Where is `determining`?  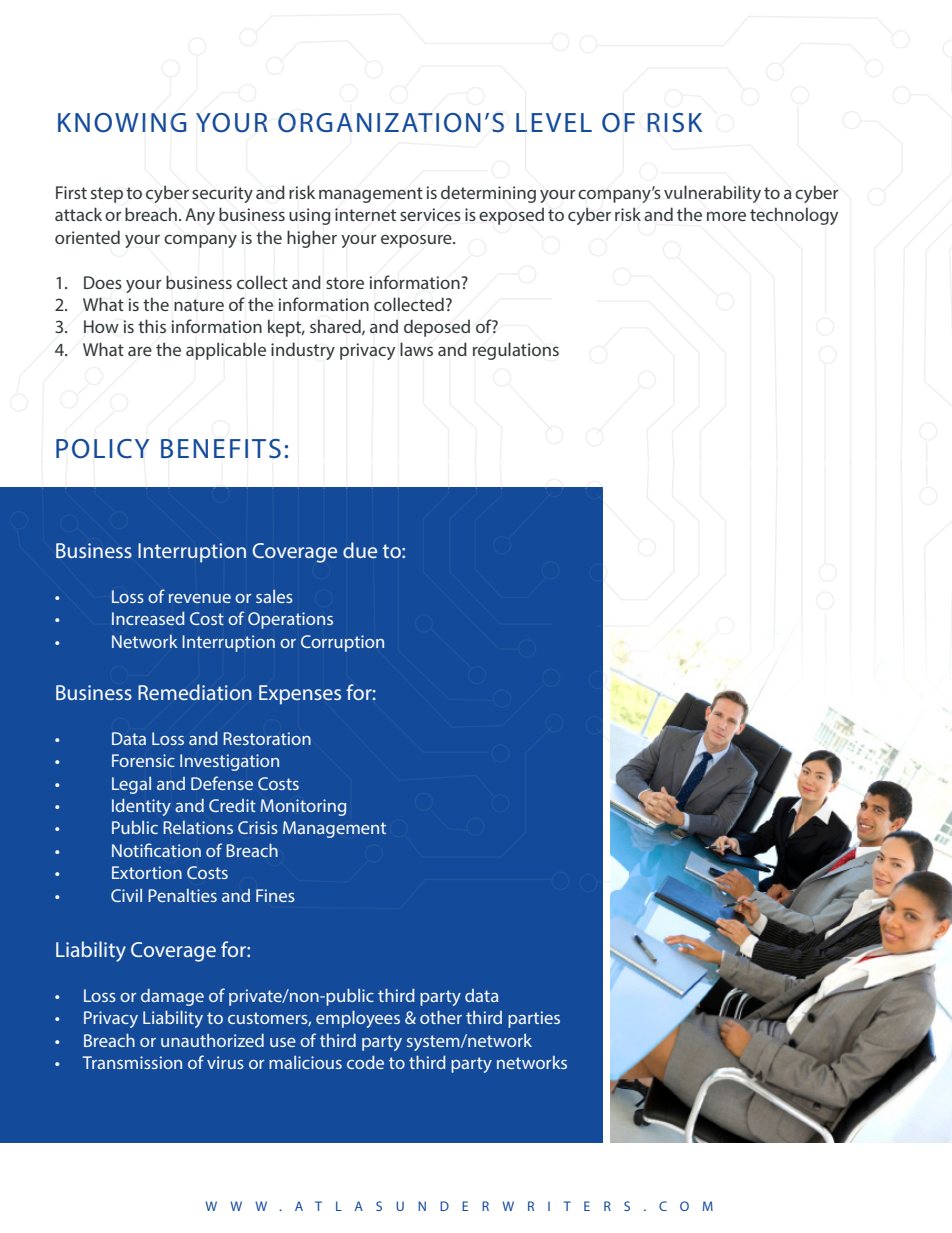
determining is located at coordinates (488, 194).
